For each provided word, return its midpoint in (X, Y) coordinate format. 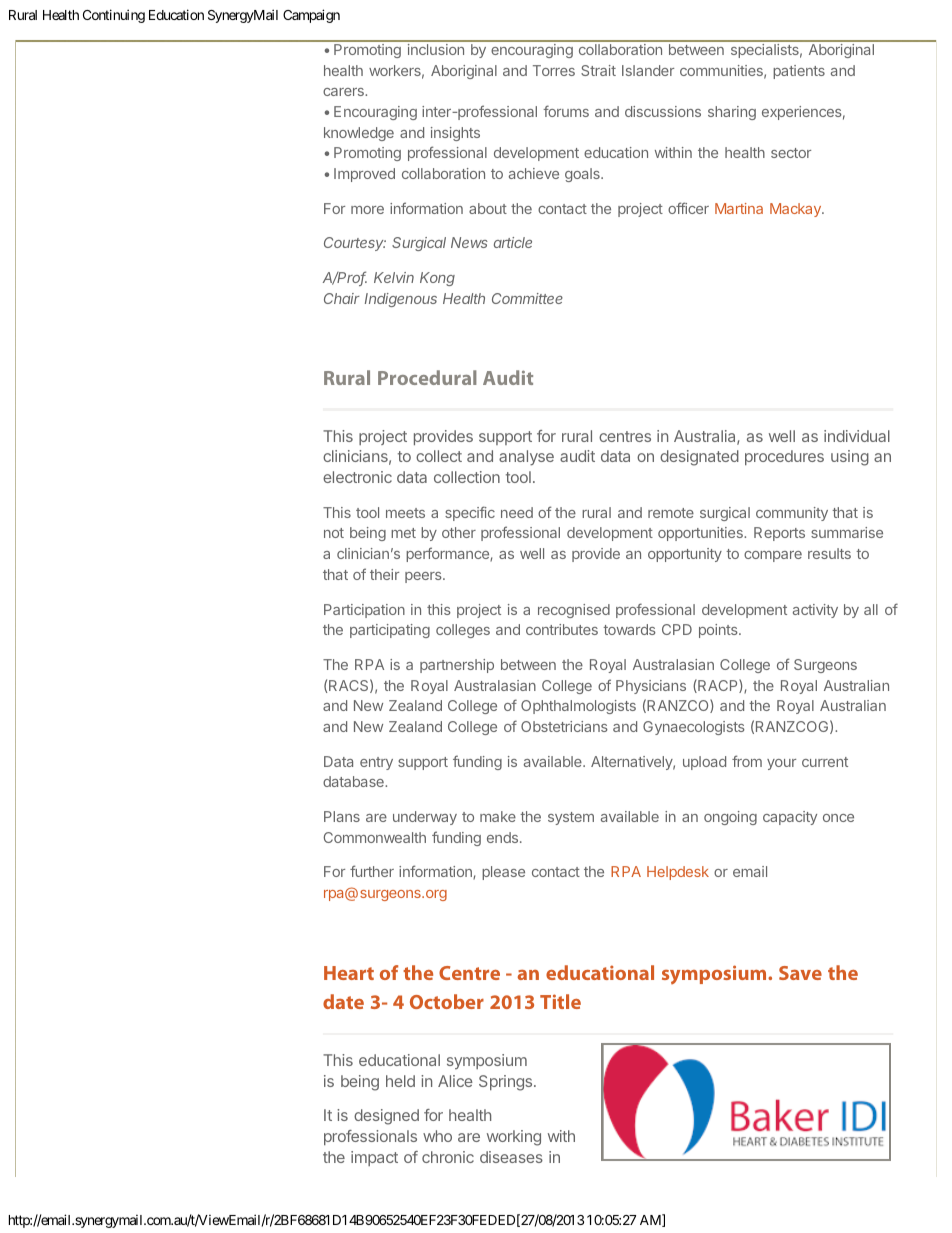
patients (799, 72)
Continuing (114, 16)
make (498, 816)
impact (374, 1158)
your (781, 764)
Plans (342, 816)
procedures (784, 457)
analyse (526, 458)
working (514, 1138)
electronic (357, 477)
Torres (554, 70)
